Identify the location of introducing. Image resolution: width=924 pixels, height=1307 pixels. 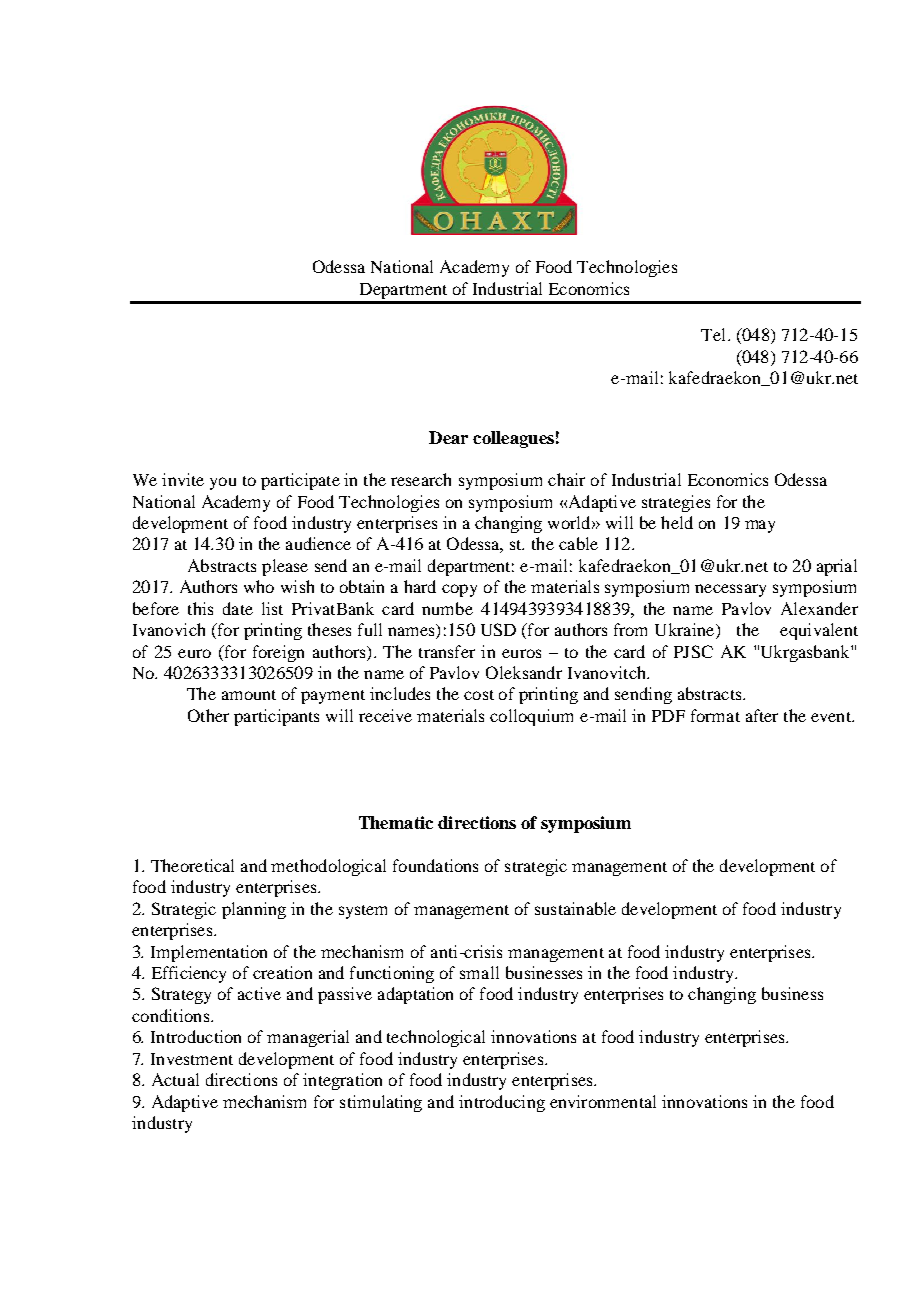
(502, 1103).
